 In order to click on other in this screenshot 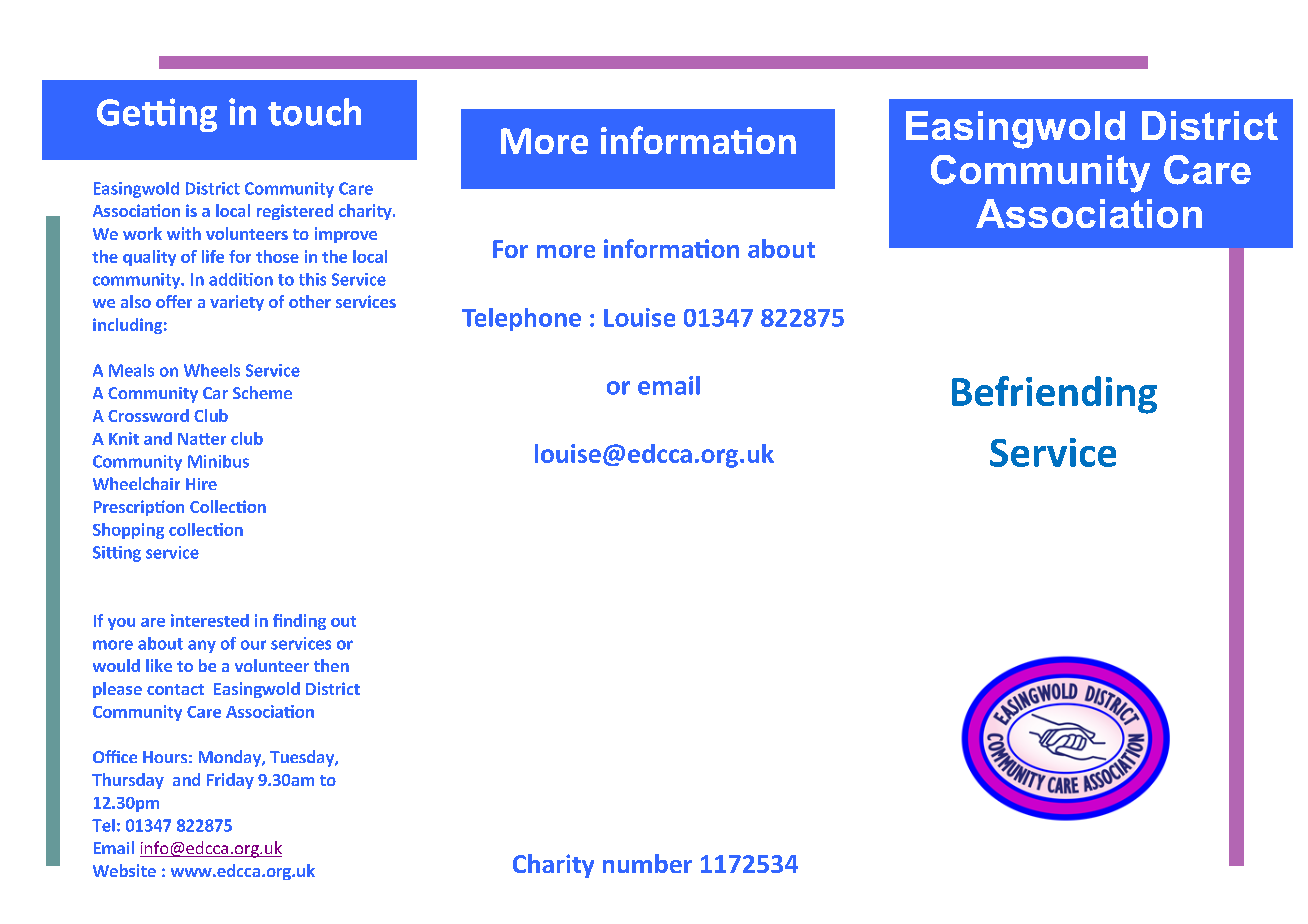, I will do `click(310, 301)`.
